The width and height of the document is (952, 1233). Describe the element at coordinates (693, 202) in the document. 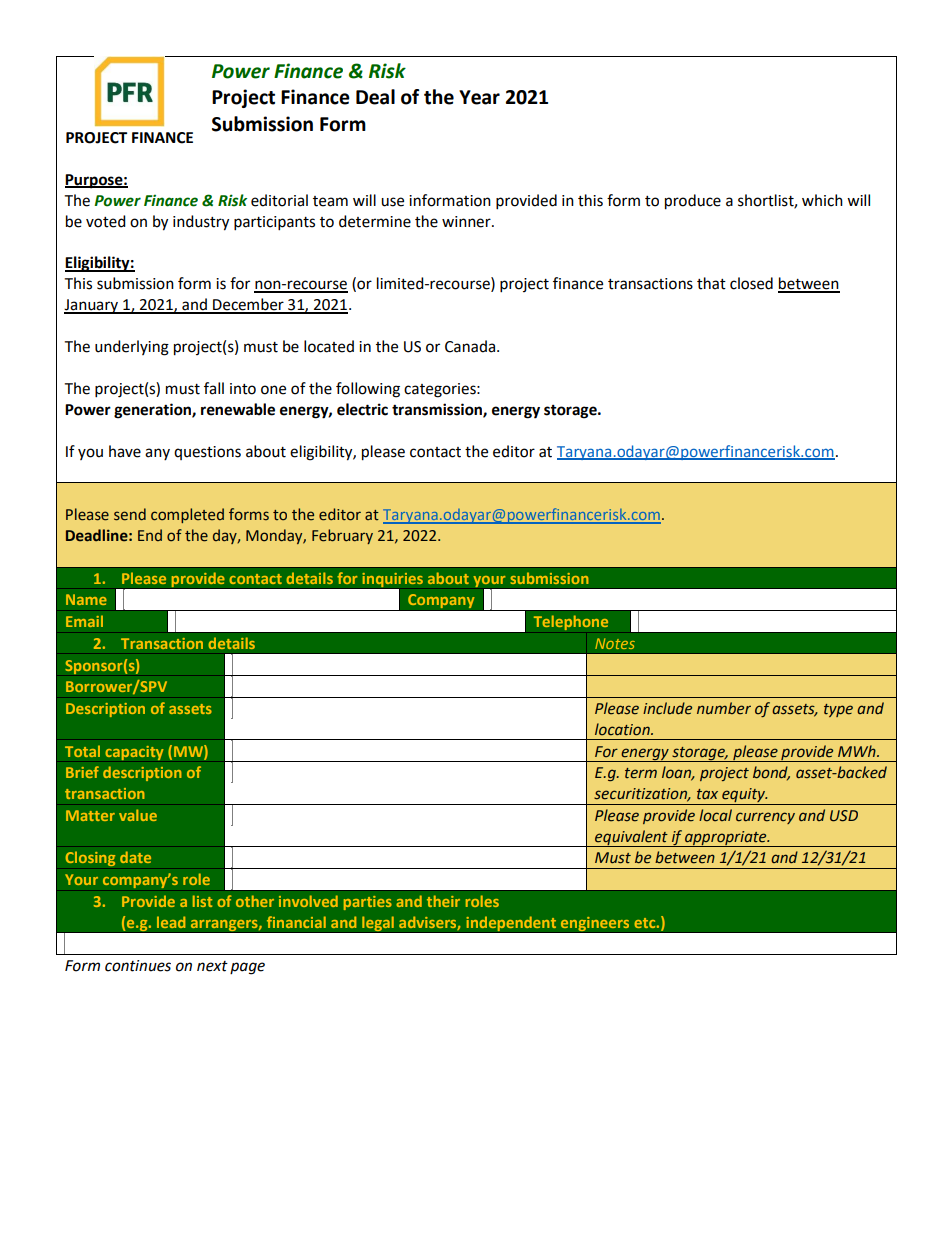

I see `produce` at that location.
